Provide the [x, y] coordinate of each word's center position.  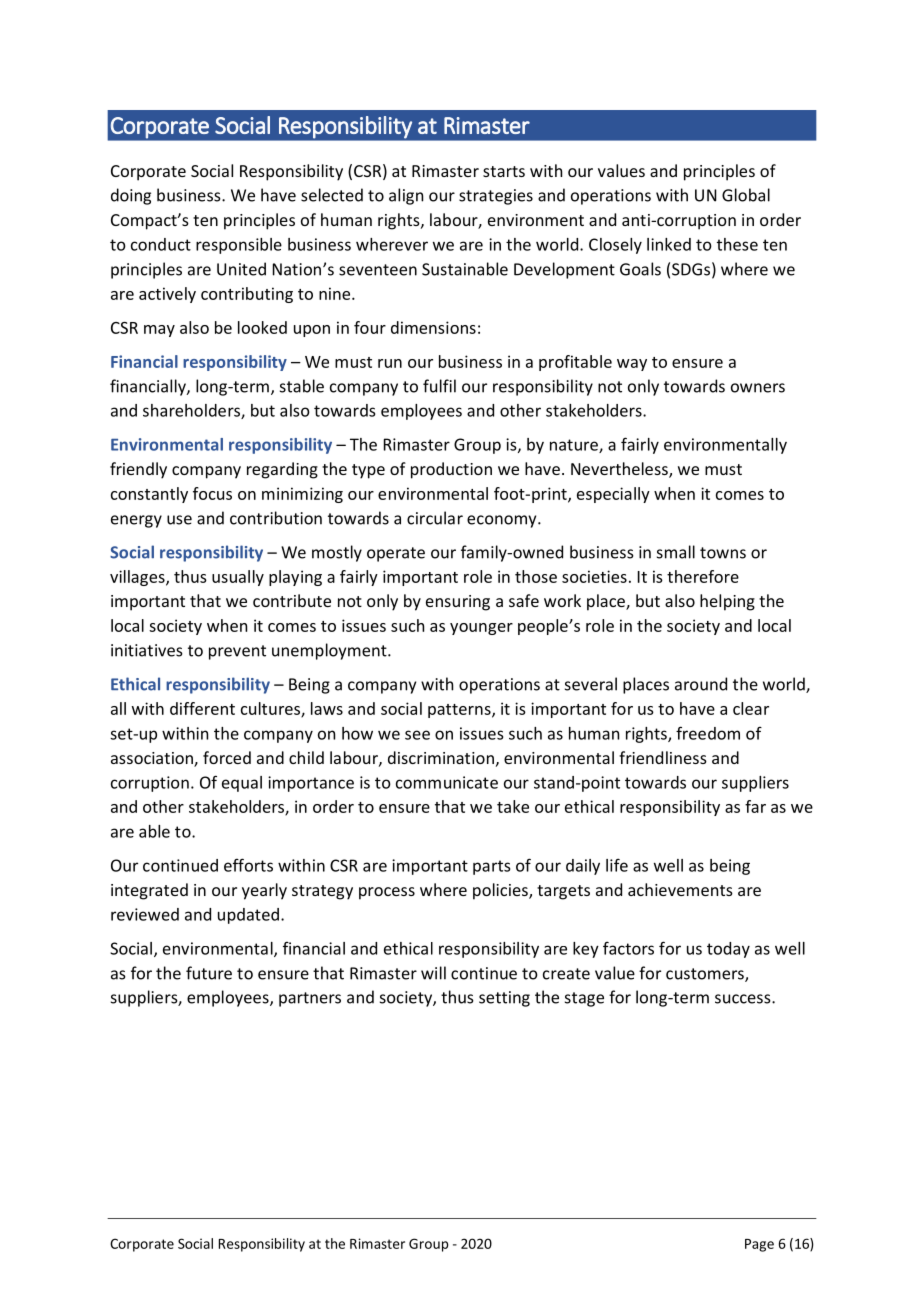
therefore [703, 576]
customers [706, 975]
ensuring [458, 603]
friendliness [663, 757]
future [209, 973]
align [406, 196]
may [159, 331]
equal [242, 784]
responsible [239, 246]
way [632, 365]
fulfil [439, 386]
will [433, 973]
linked [669, 244]
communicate [447, 782]
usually [238, 578]
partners [310, 999]
